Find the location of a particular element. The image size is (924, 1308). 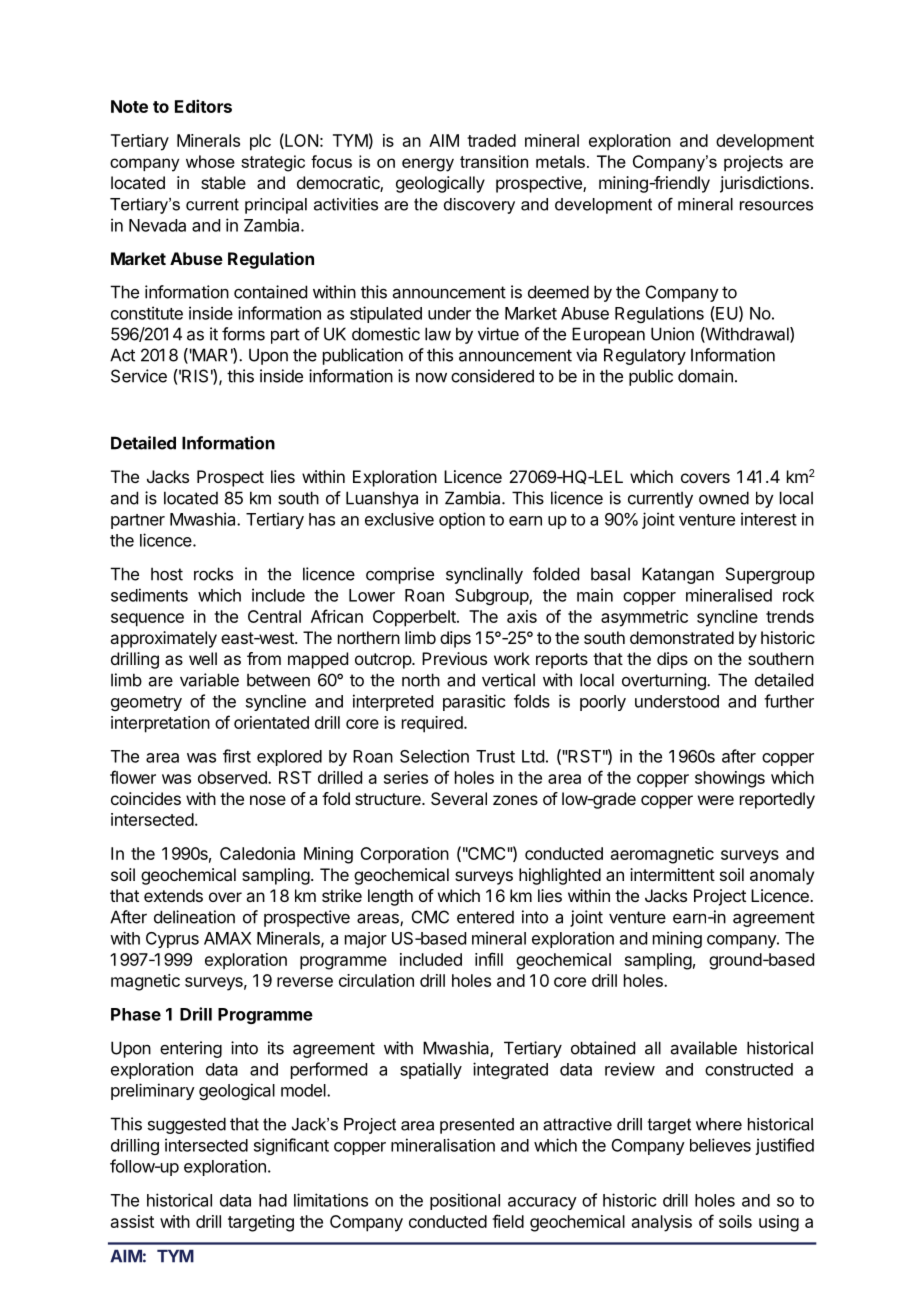

observed is located at coordinates (233, 777).
